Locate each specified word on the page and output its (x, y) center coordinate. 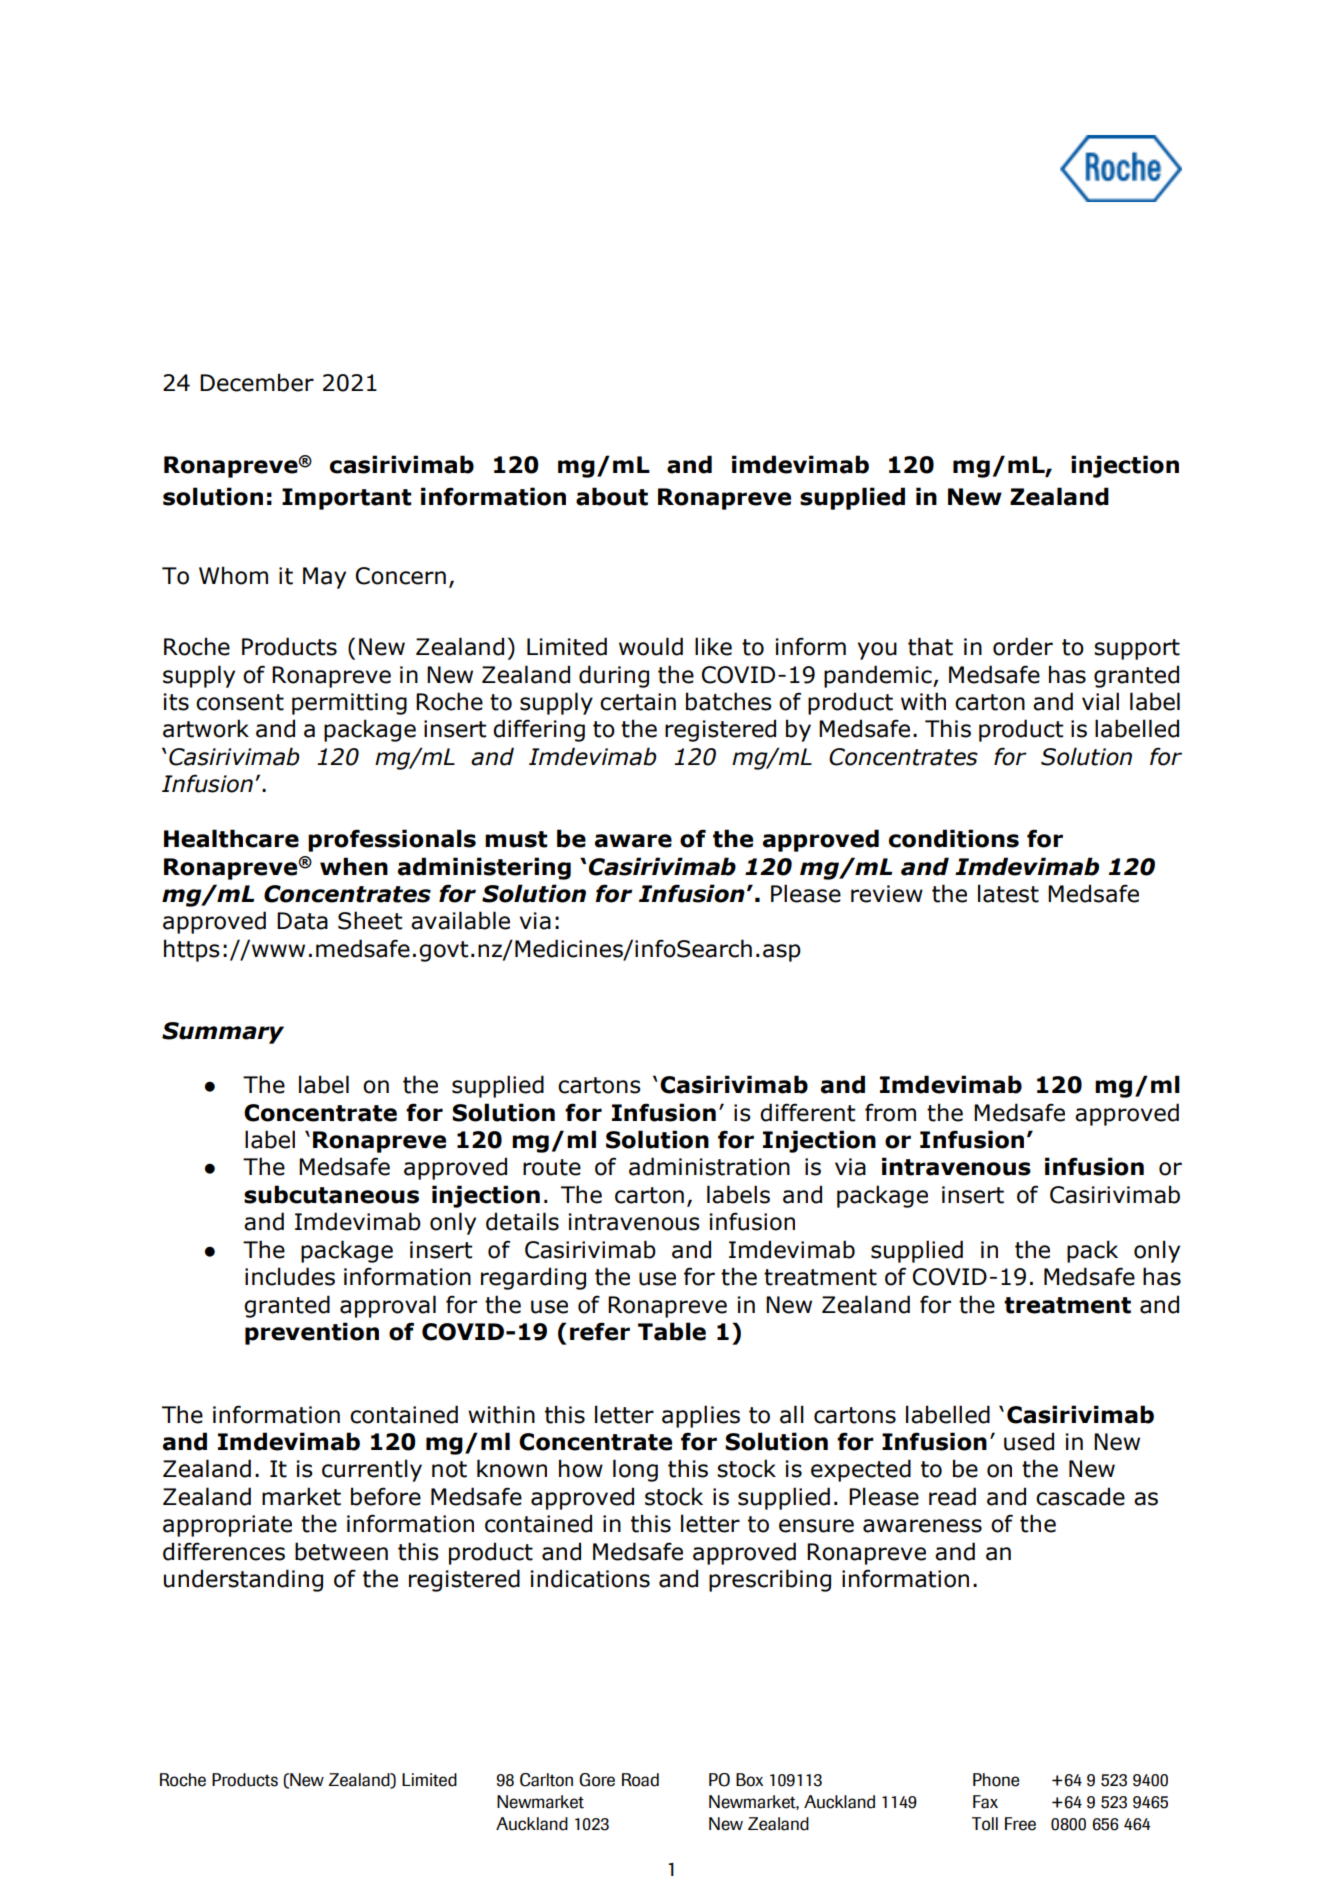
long (635, 1470)
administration (709, 1166)
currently (372, 1470)
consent (240, 702)
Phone (996, 1780)
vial (1100, 701)
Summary (223, 1033)
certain (638, 702)
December (257, 382)
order (1023, 646)
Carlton (546, 1780)
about (612, 496)
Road (640, 1780)
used (1029, 1441)
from (890, 1112)
